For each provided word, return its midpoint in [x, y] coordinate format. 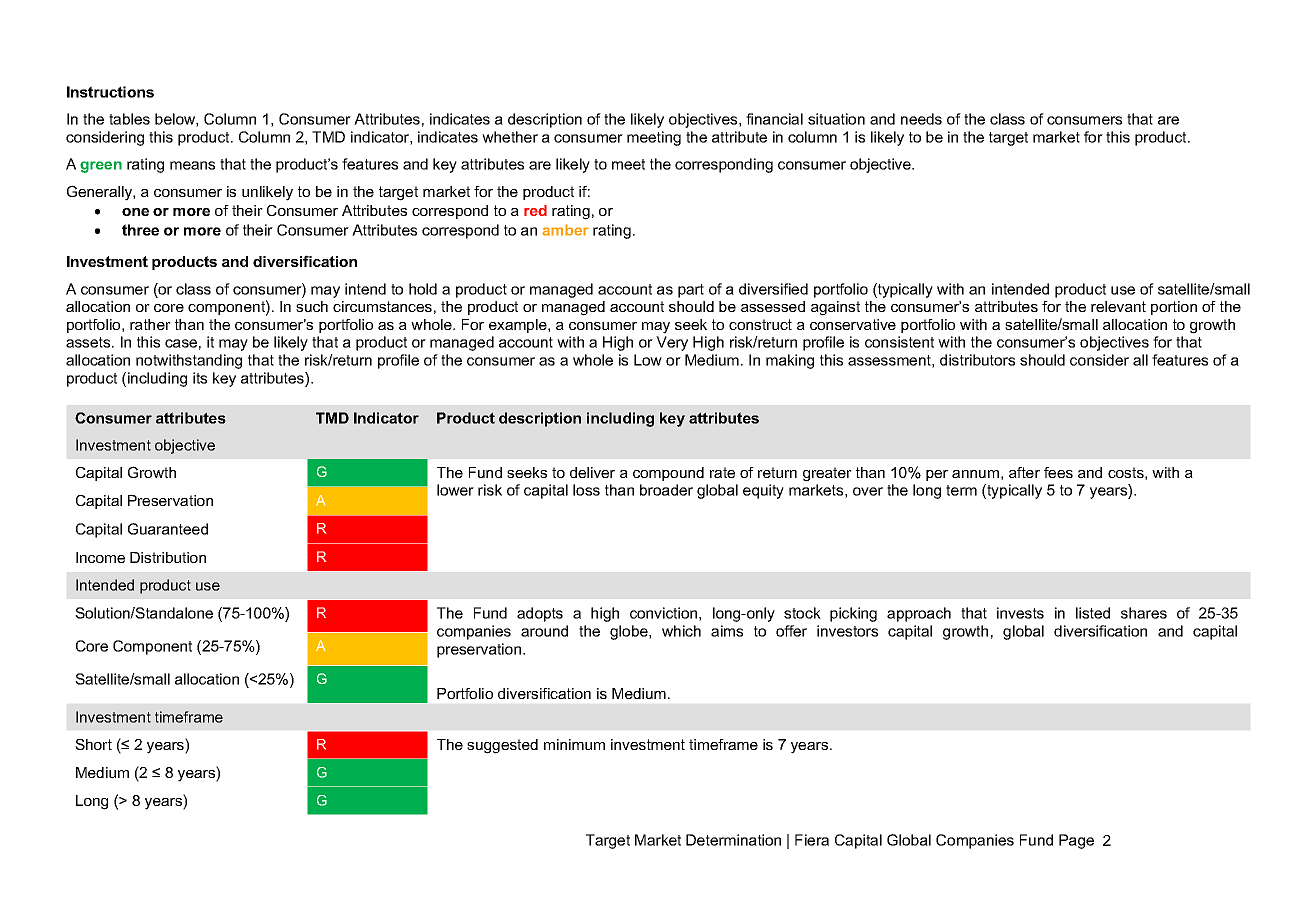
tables [129, 119]
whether [510, 137]
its [200, 378]
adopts [540, 614]
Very [672, 343]
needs [921, 119]
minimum [574, 744]
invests [1020, 613]
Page [1076, 841]
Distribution [168, 557]
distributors [977, 360]
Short [93, 744]
